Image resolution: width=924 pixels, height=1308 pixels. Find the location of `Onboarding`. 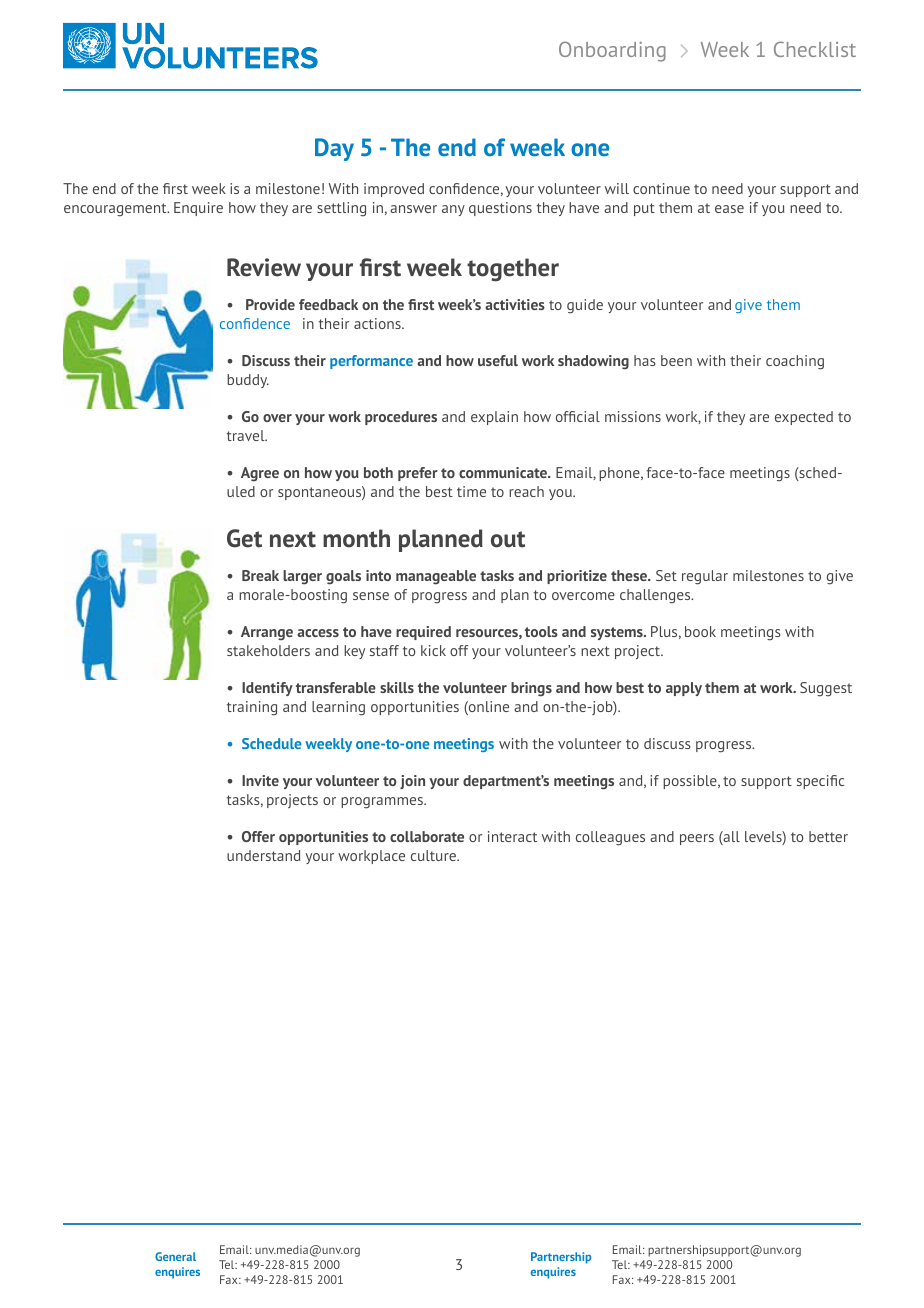

Onboarding is located at coordinates (612, 51).
